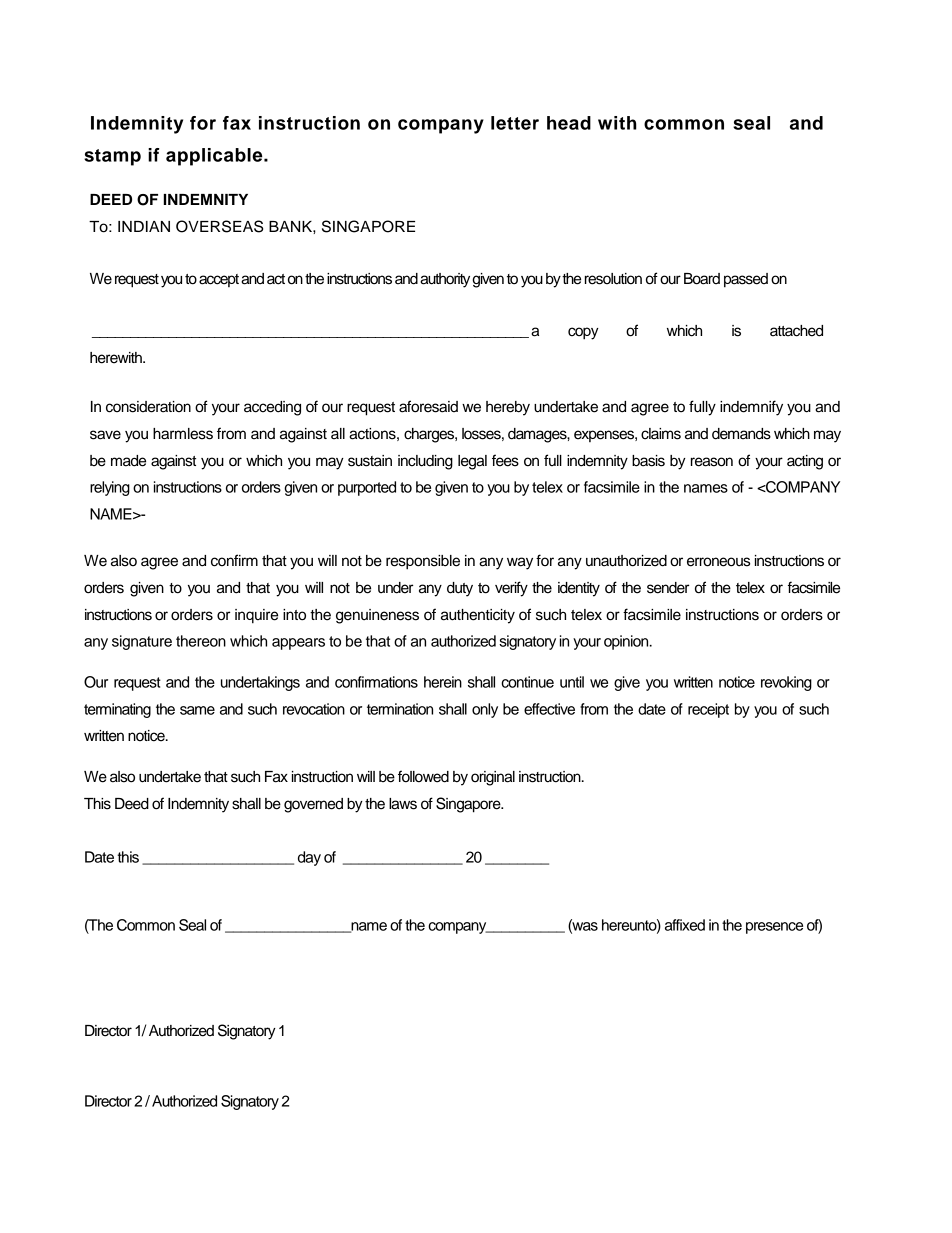 The image size is (952, 1233). Describe the element at coordinates (751, 408) in the screenshot. I see `indemnify` at that location.
